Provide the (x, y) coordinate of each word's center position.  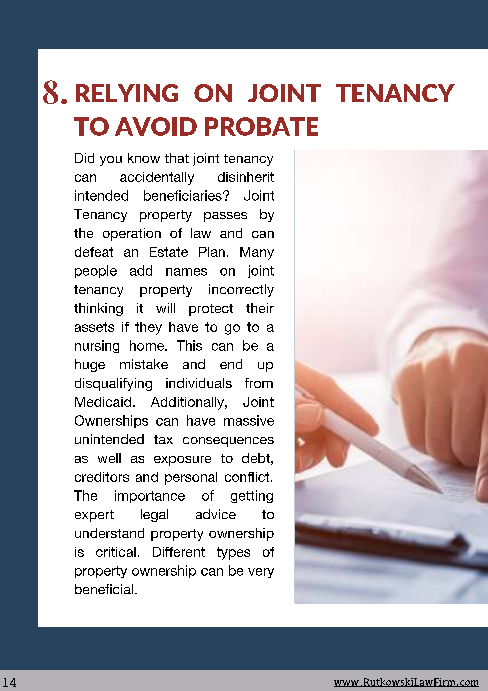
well (109, 458)
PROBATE (261, 126)
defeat (94, 252)
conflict (248, 477)
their (260, 308)
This (189, 345)
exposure (182, 461)
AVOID (156, 126)
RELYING (127, 93)
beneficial (104, 589)
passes (225, 217)
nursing (97, 346)
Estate (169, 252)
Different (179, 552)
